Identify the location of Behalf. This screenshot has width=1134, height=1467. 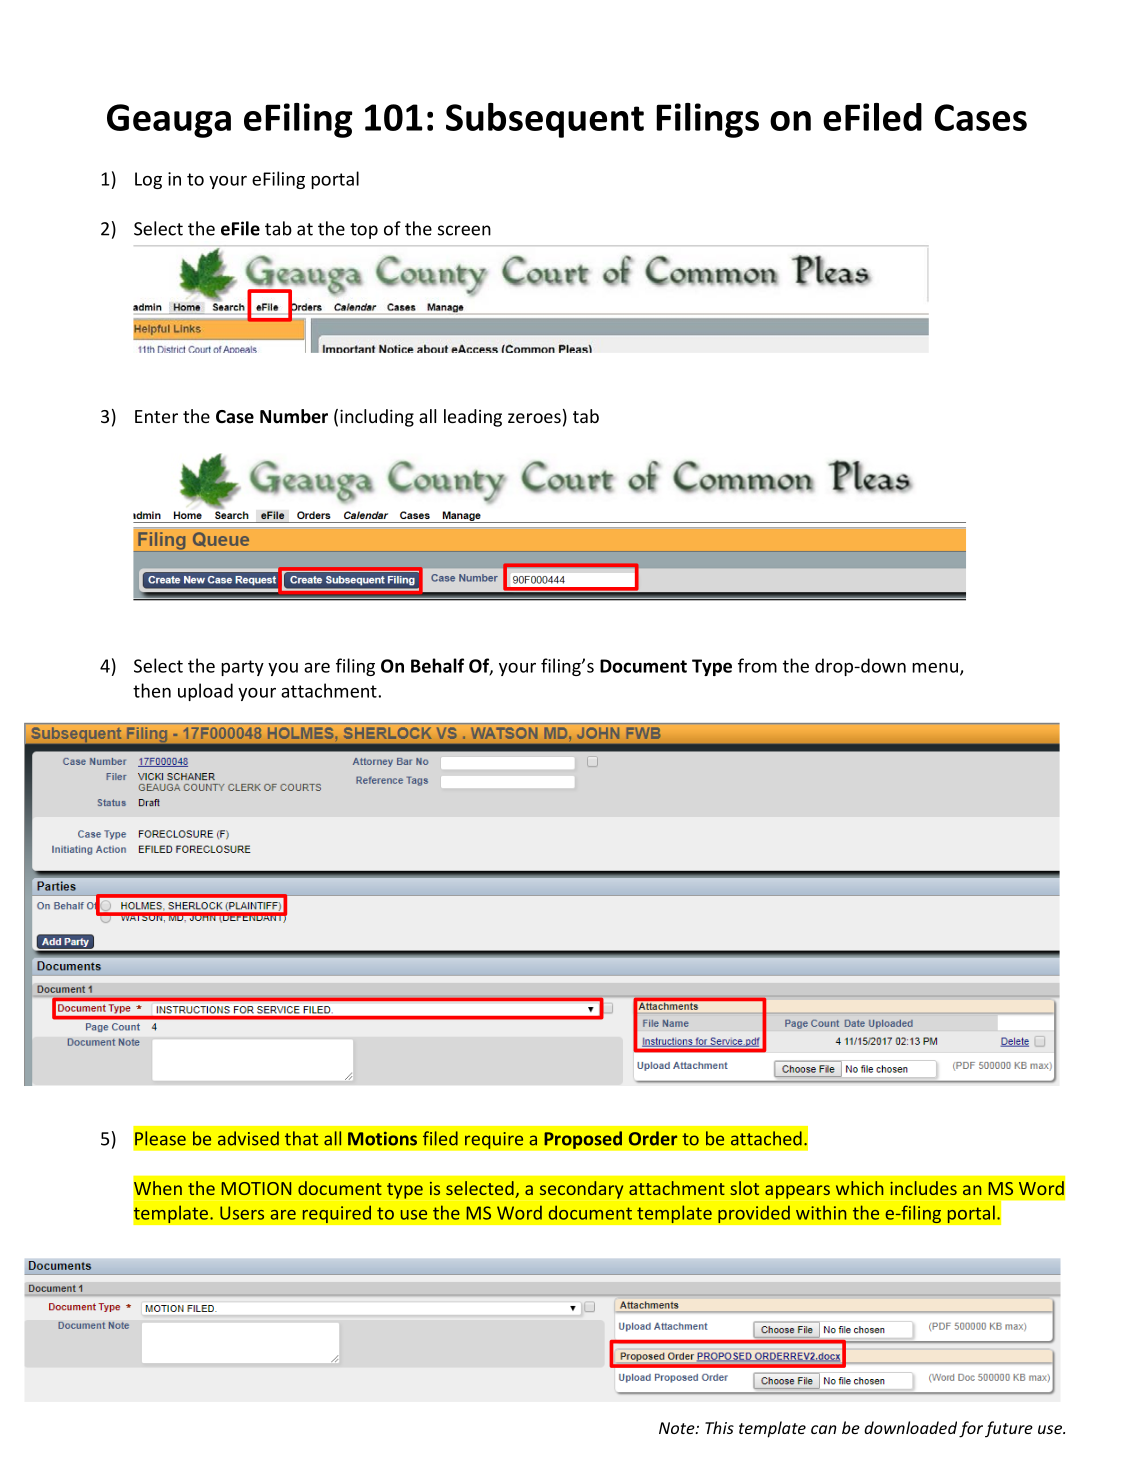
(437, 665).
